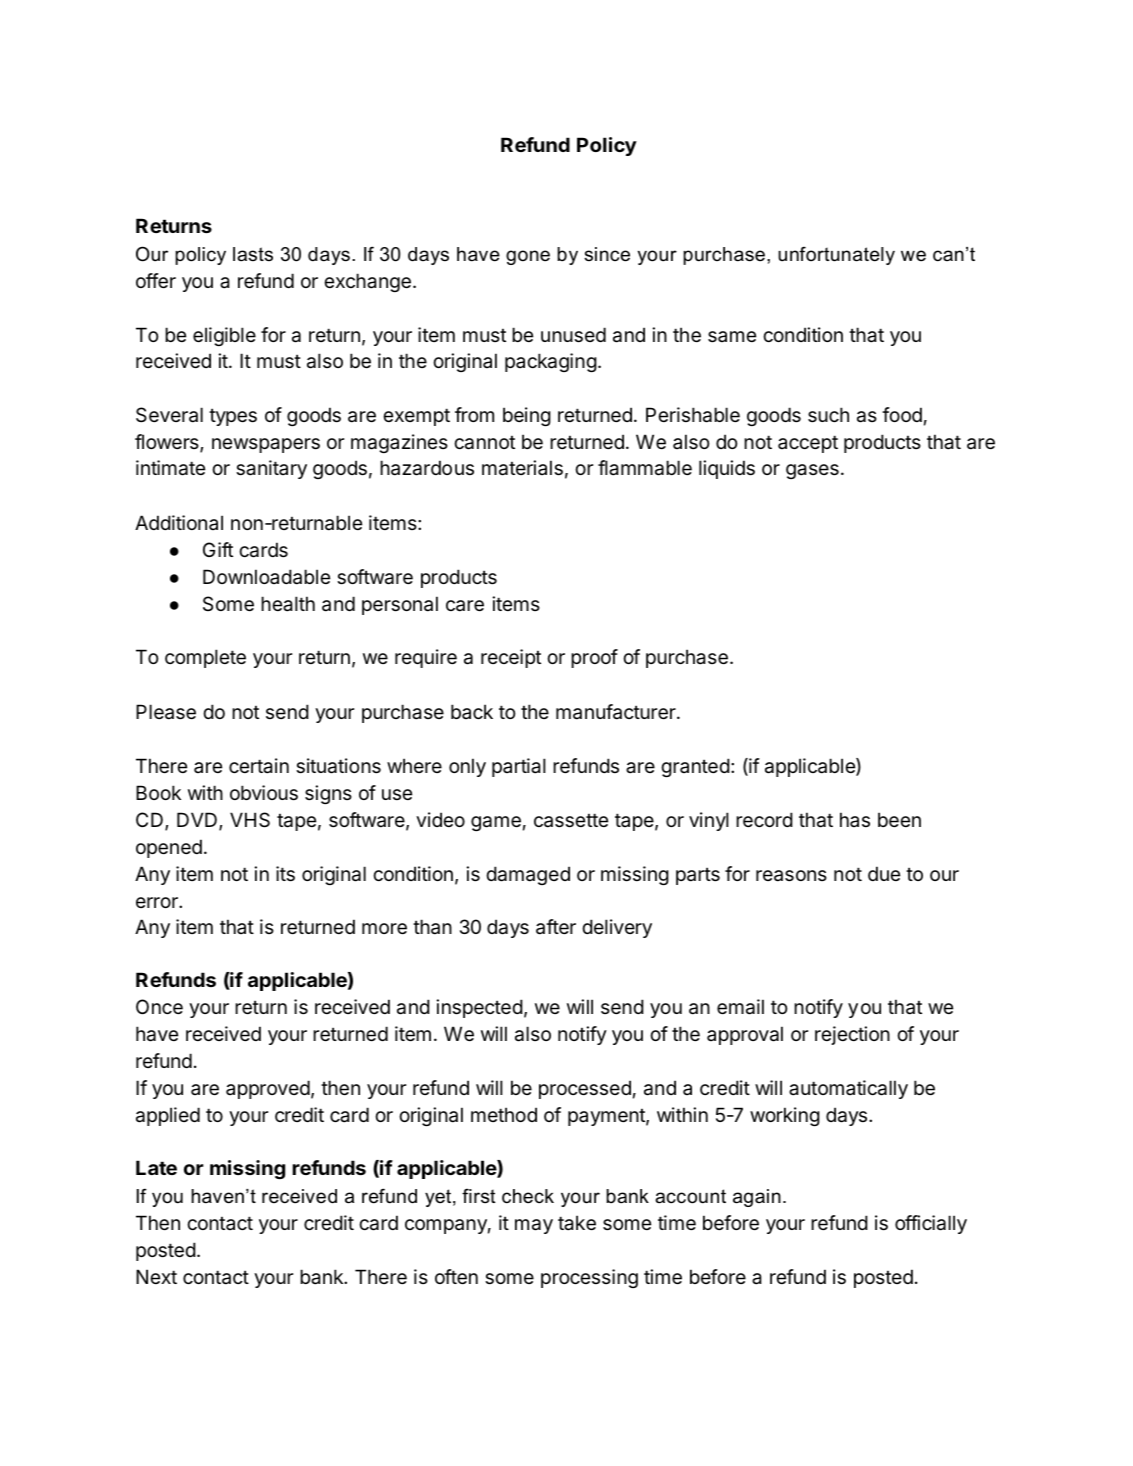 The width and height of the image is (1133, 1466). What do you see at coordinates (836, 256) in the image?
I see `unfortunately` at bounding box center [836, 256].
